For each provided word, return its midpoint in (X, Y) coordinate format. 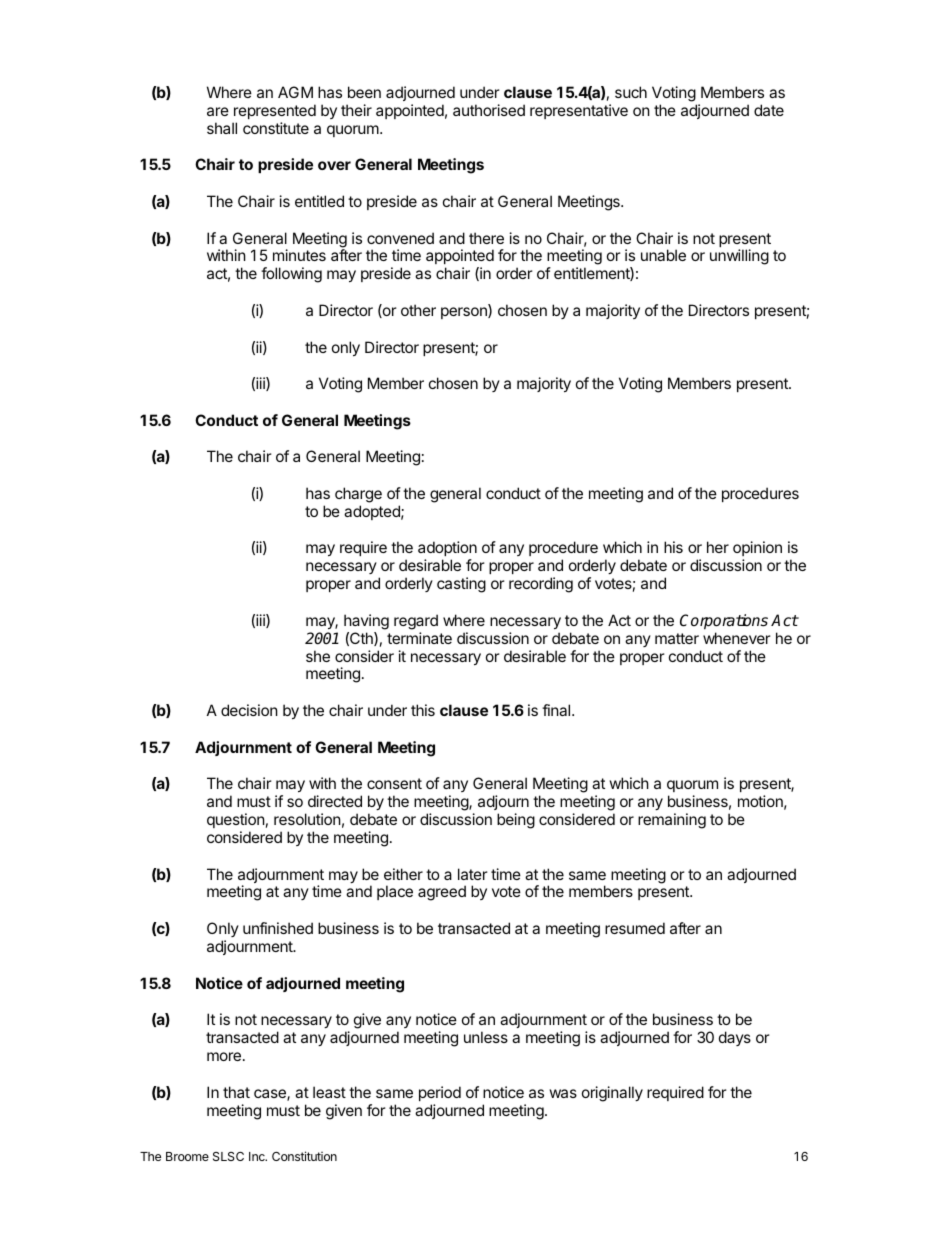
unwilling (739, 257)
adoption (447, 548)
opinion (757, 548)
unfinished (278, 928)
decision (249, 710)
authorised (489, 110)
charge (358, 495)
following (291, 275)
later (473, 874)
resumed (635, 928)
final (557, 710)
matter (677, 638)
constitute (276, 128)
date (769, 110)
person (465, 313)
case (271, 1095)
